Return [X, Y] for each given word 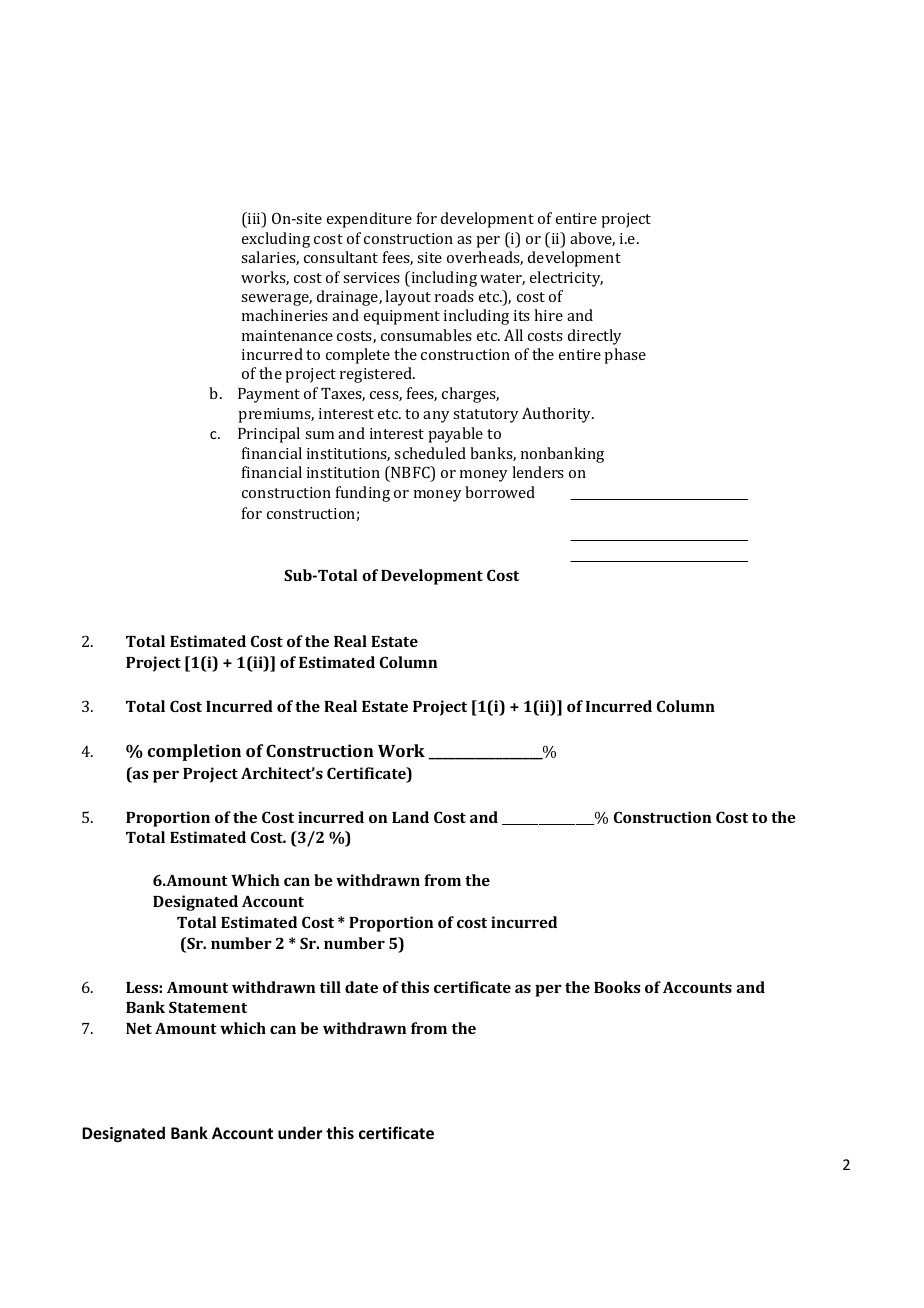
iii [254, 219]
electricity [566, 279]
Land [410, 817]
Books [617, 987]
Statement [208, 1007]
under [300, 1132]
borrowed [500, 492]
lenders [538, 472]
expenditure [369, 220]
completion [194, 752]
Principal [269, 435]
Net [139, 1028]
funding [363, 494]
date [361, 987]
